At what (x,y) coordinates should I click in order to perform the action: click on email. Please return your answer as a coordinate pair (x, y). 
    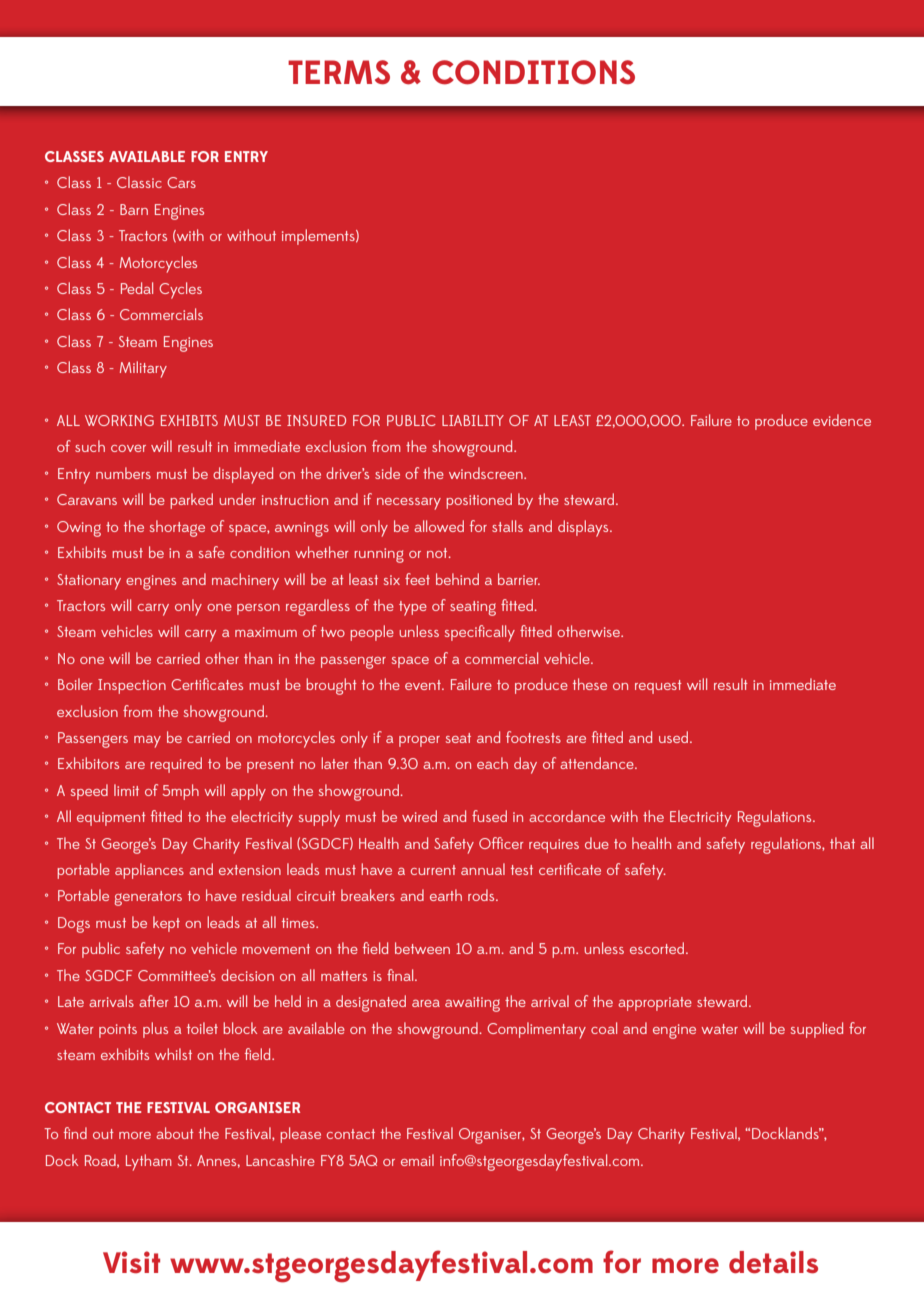
    Looking at the image, I should click on (417, 1160).
